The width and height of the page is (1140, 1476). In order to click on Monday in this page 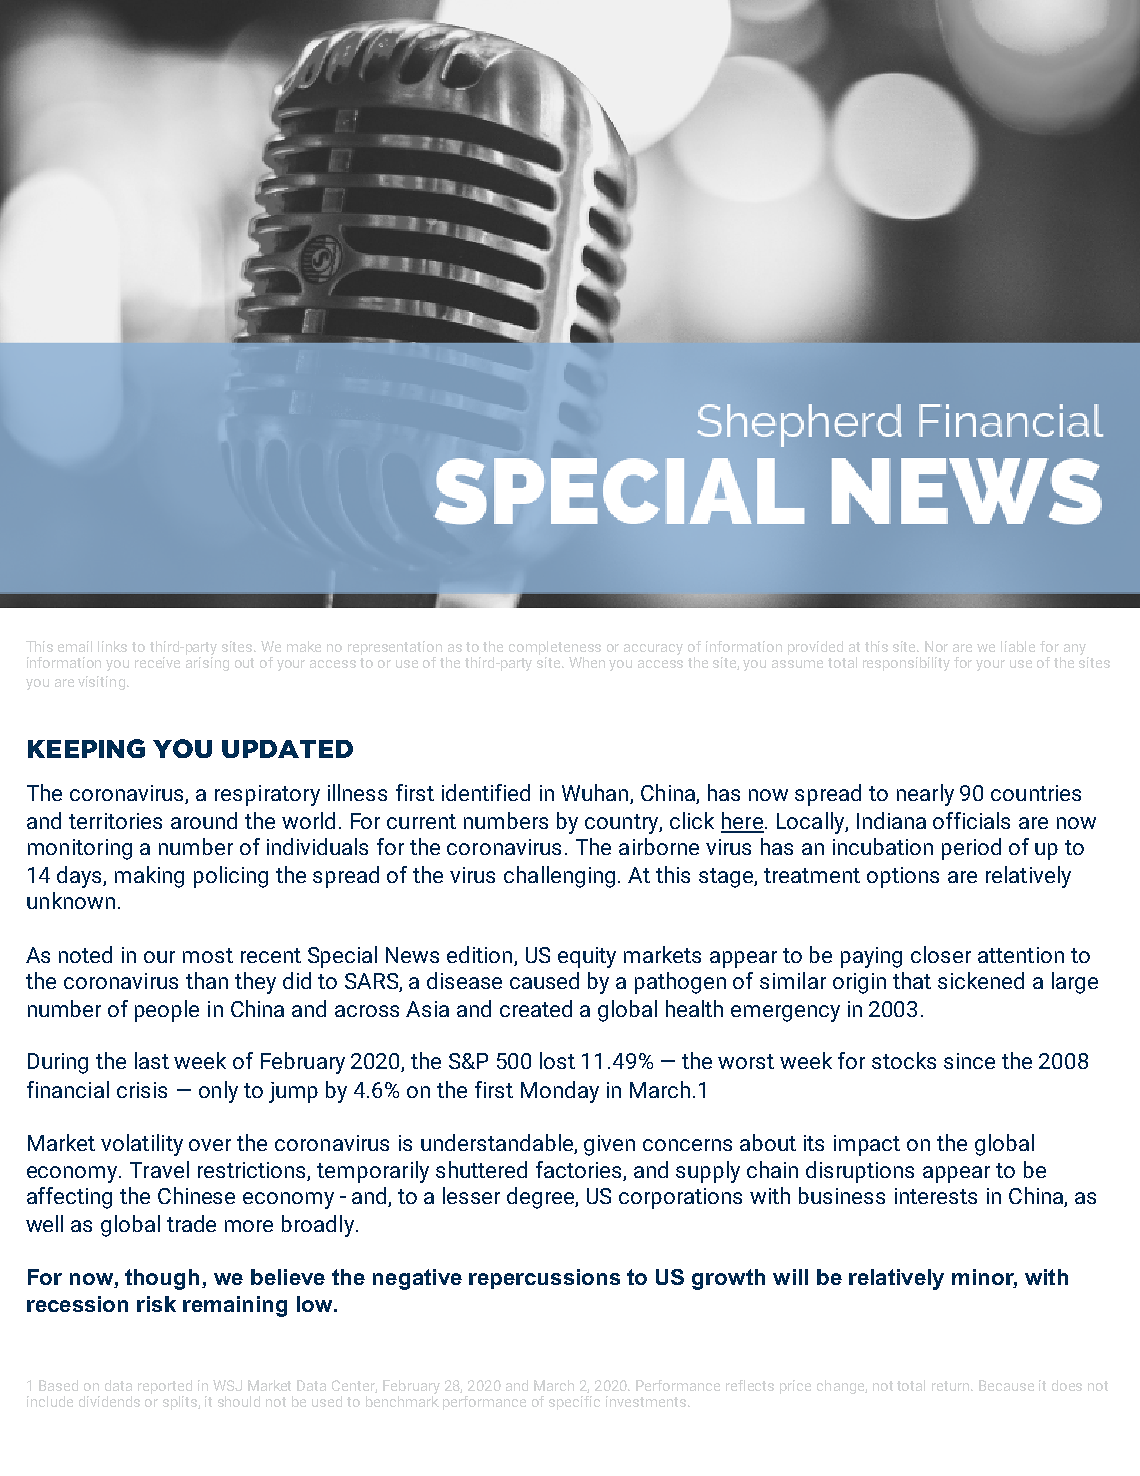, I will do `click(560, 1092)`.
